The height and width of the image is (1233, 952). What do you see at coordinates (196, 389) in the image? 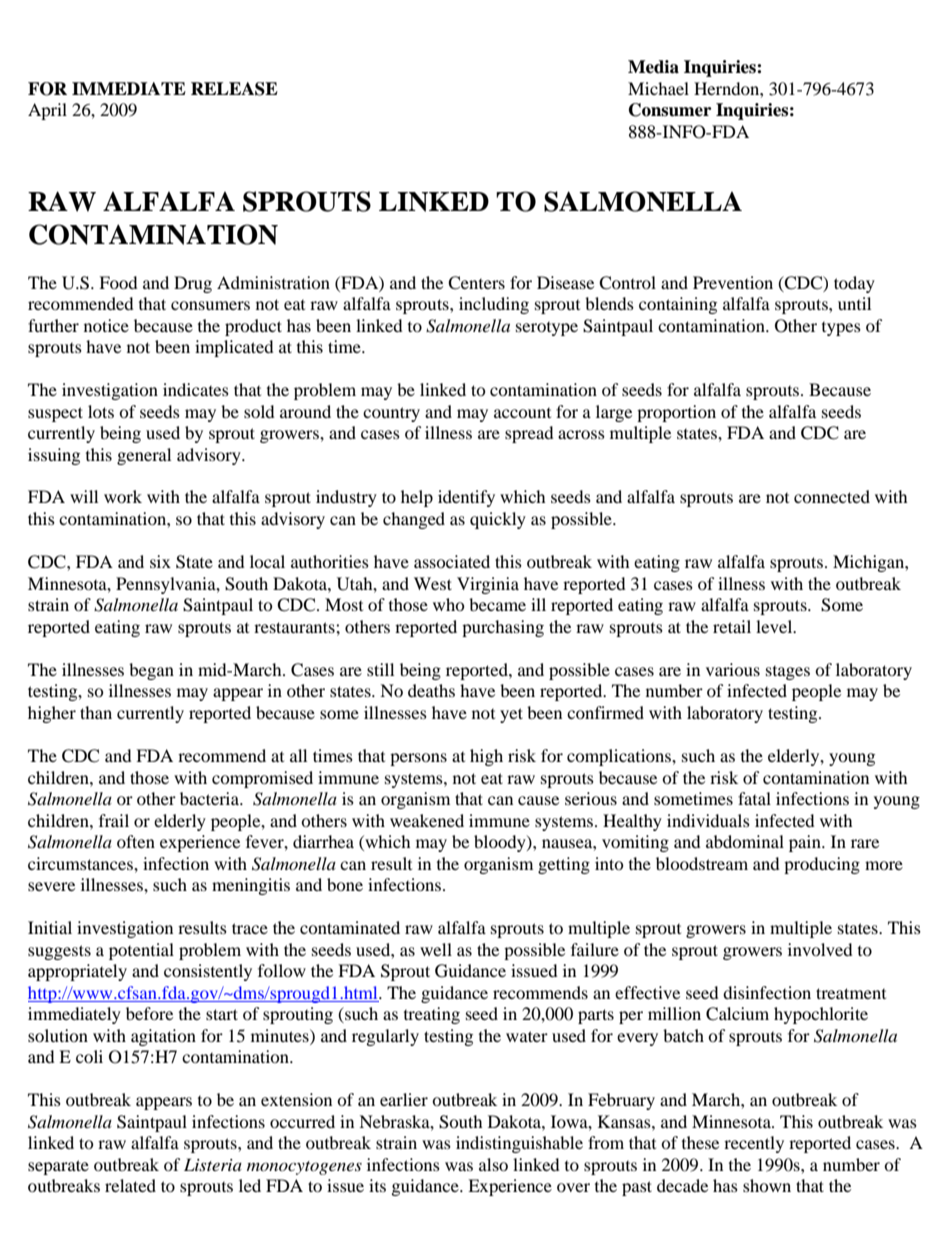
I see `indicates` at bounding box center [196, 389].
